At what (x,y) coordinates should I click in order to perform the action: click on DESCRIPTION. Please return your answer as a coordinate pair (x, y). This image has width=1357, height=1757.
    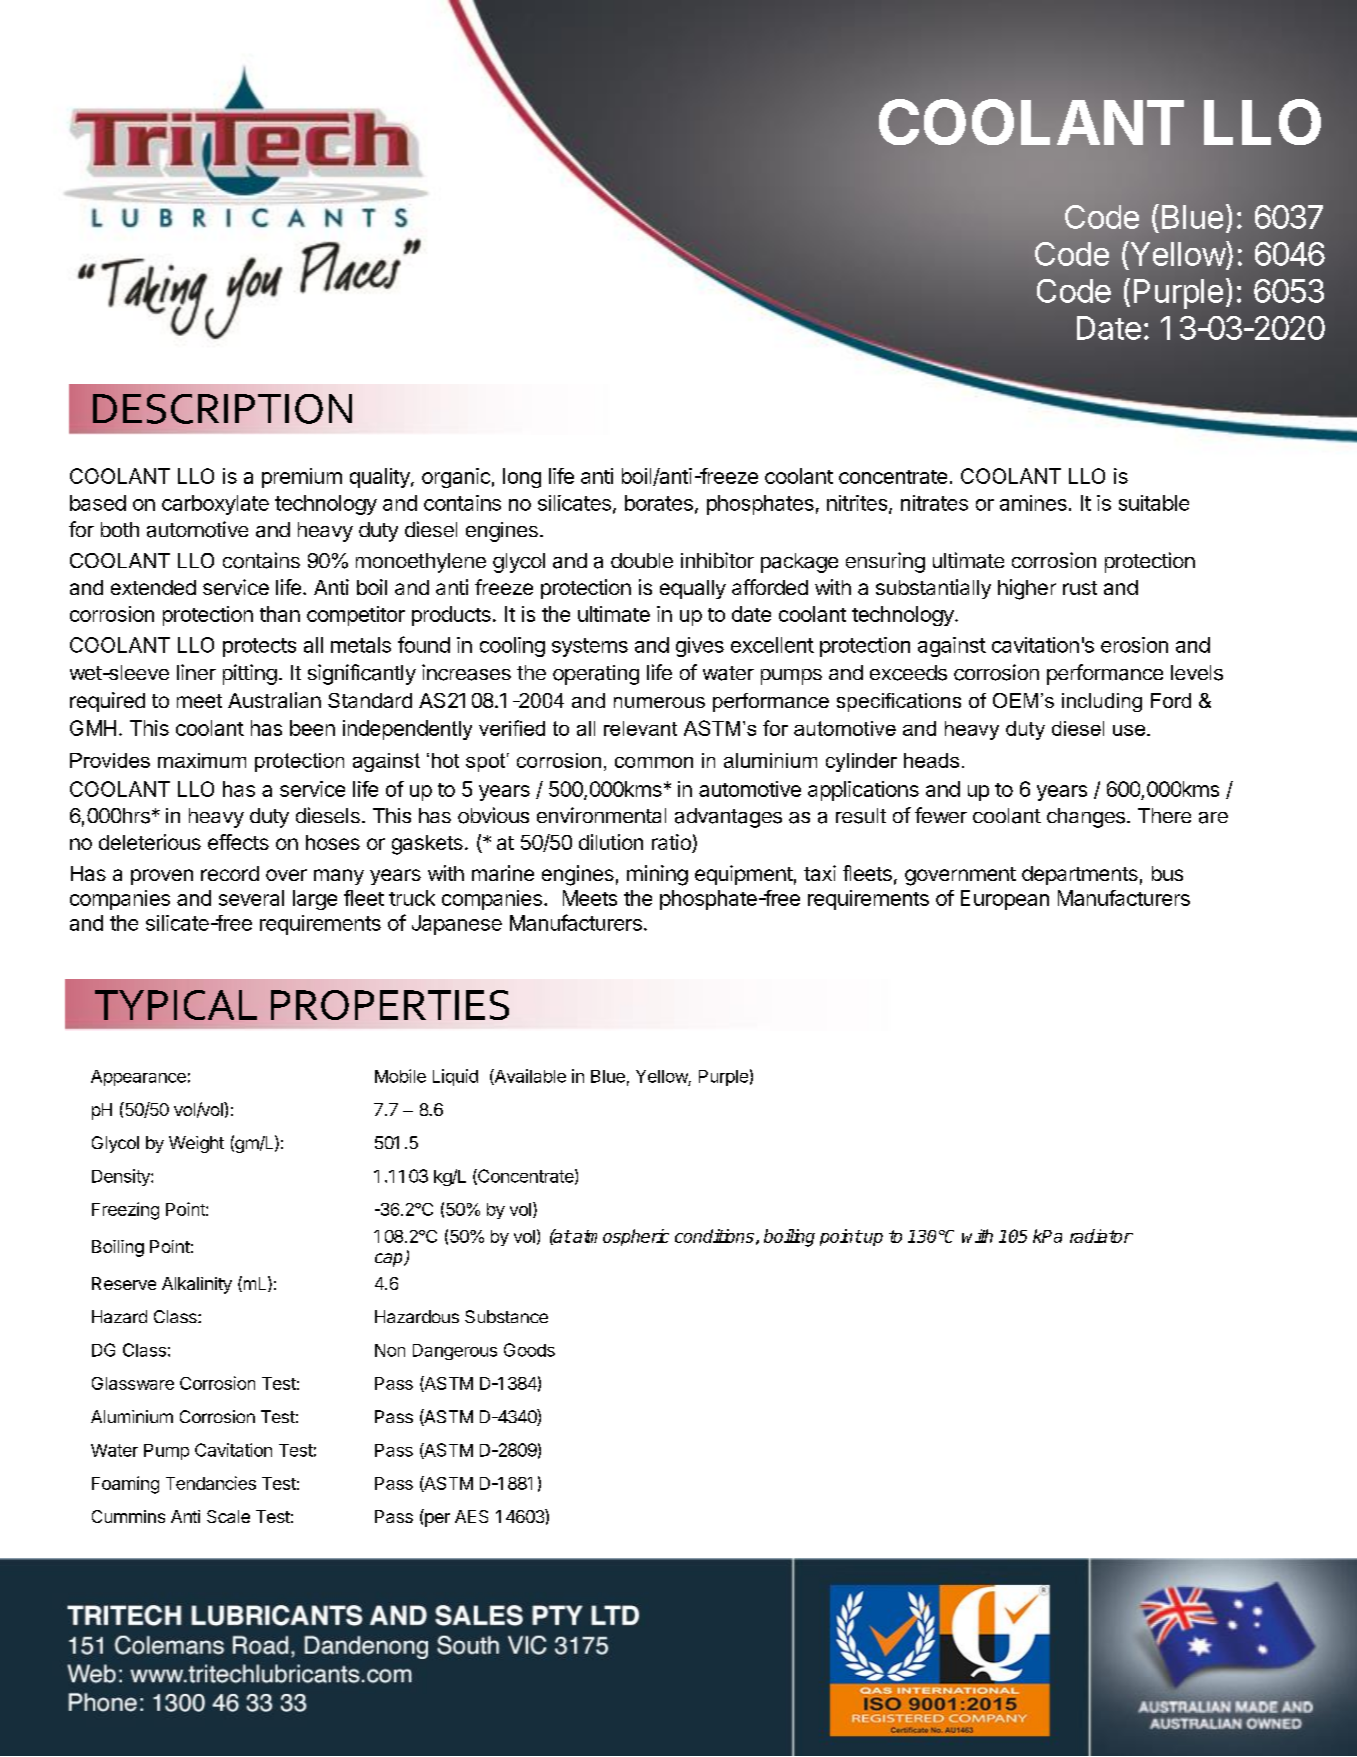
    Looking at the image, I should click on (222, 409).
